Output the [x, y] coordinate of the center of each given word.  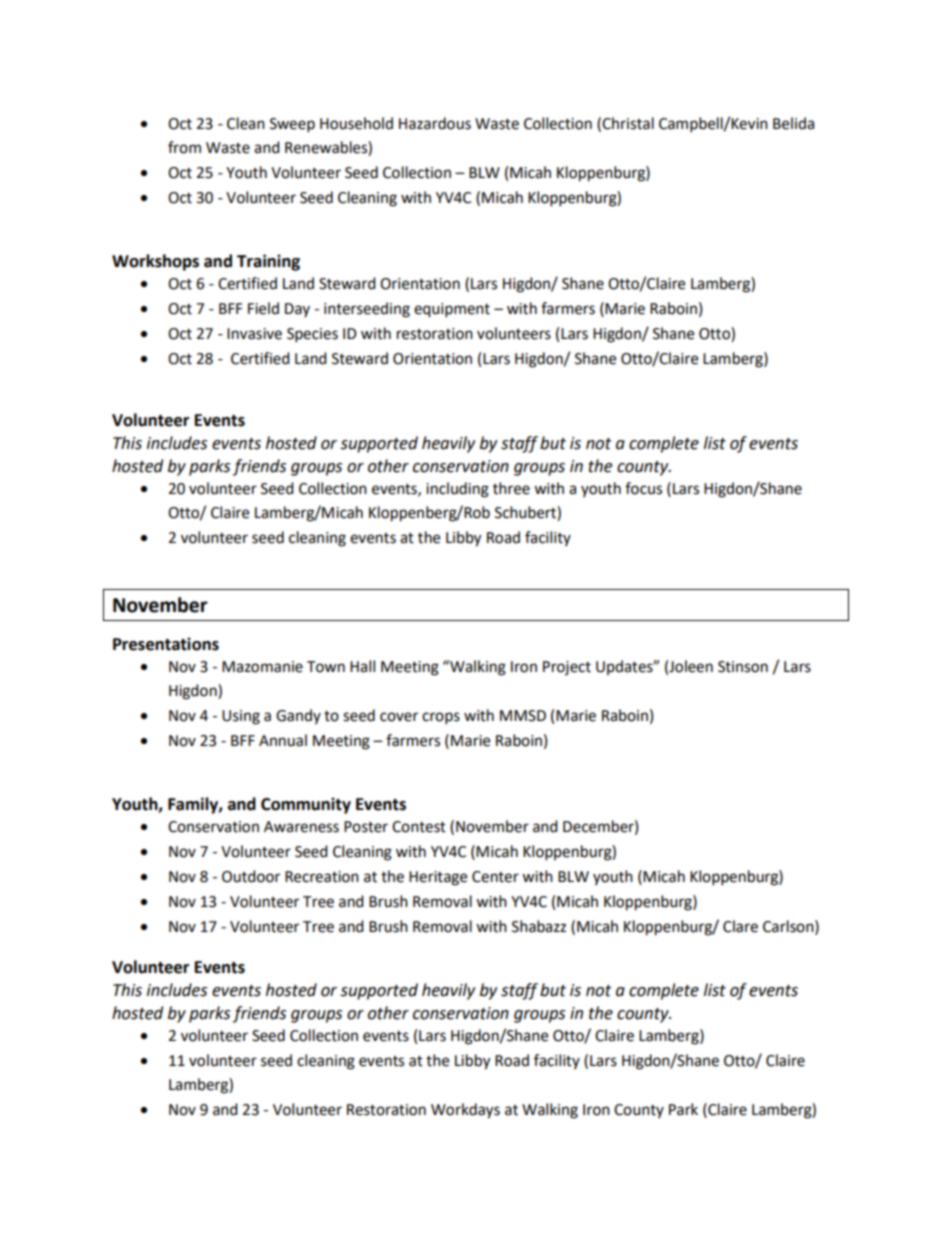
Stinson [743, 667]
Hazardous [435, 123]
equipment [452, 310]
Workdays [465, 1111]
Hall [362, 666]
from [184, 147]
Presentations [166, 644]
